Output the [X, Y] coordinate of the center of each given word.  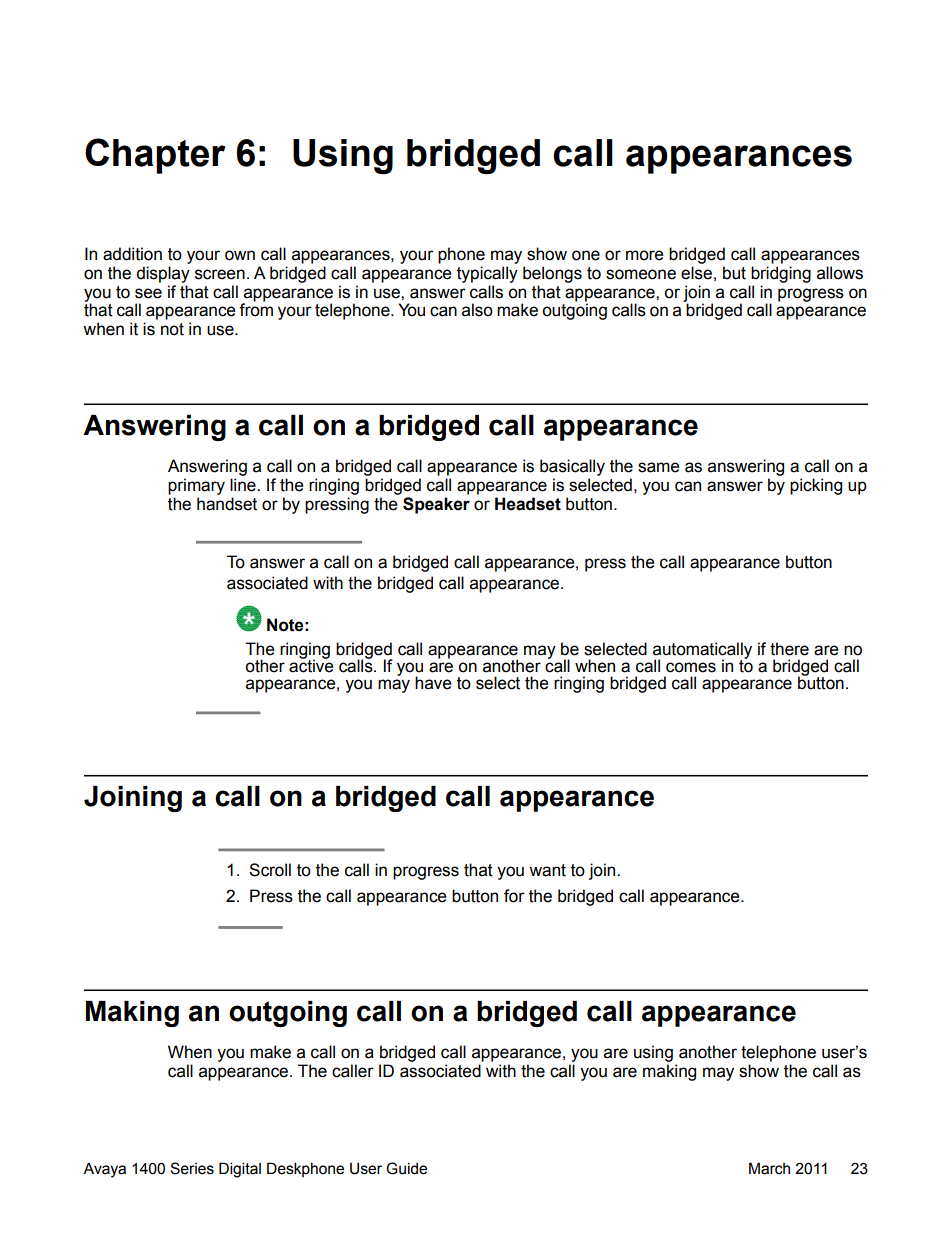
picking [816, 486]
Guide [406, 1168]
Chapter [155, 156]
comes [691, 667]
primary [196, 486]
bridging [781, 274]
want [547, 870]
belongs [552, 274]
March [769, 1168]
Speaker [436, 505]
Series [192, 1168]
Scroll [270, 870]
